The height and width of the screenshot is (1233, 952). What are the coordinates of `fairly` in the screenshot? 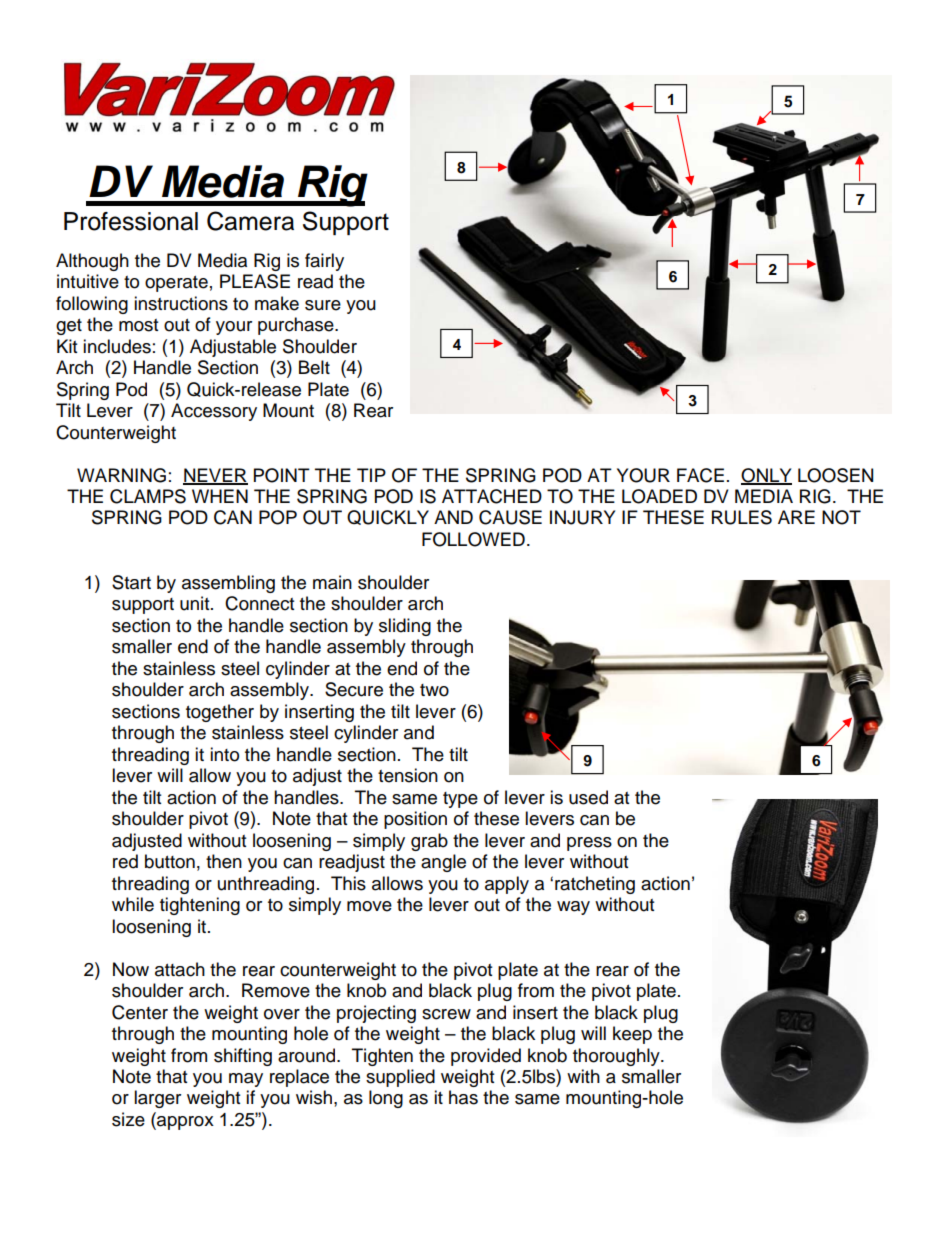 It's located at (324, 262).
